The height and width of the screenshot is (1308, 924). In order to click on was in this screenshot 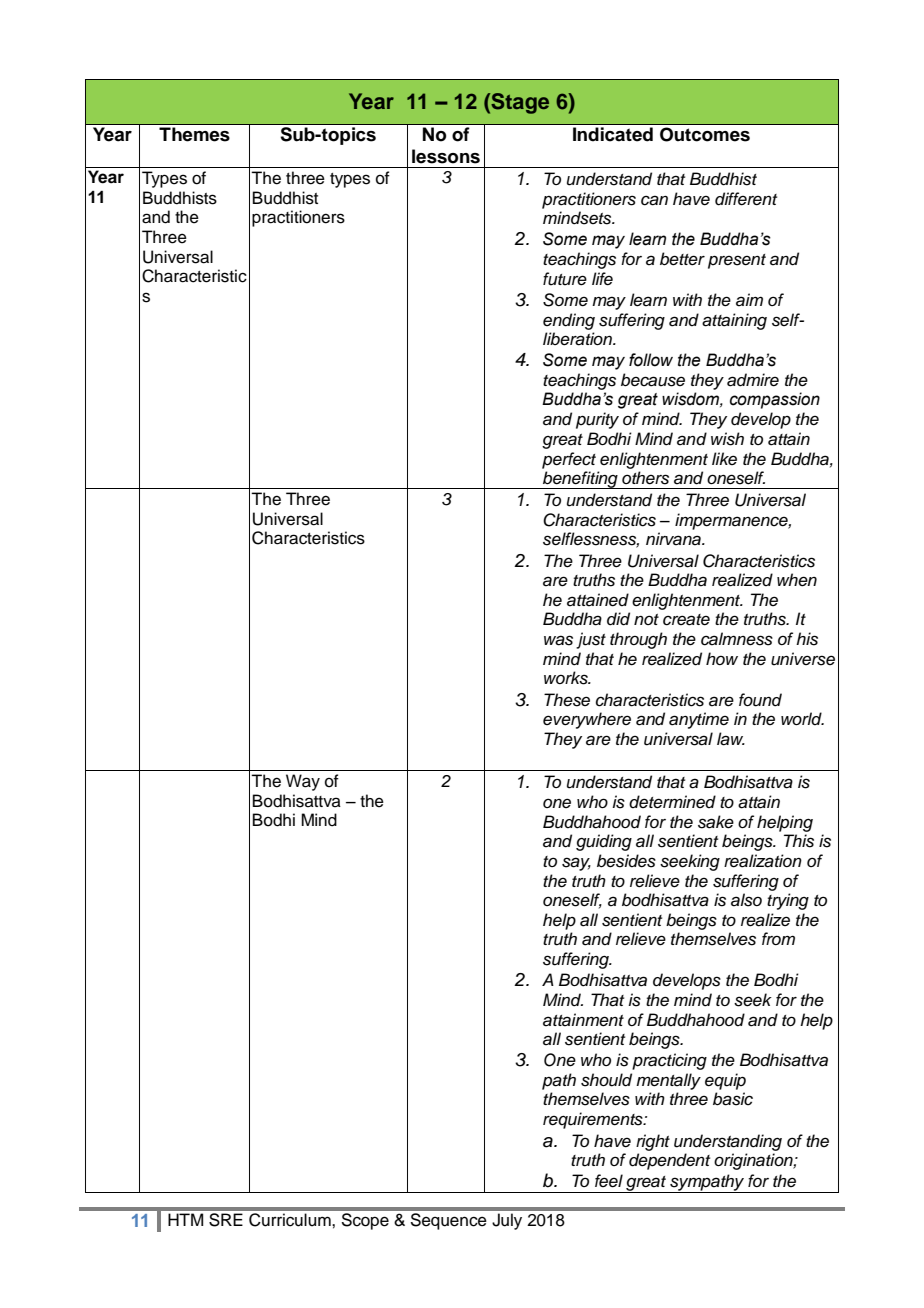, I will do `click(558, 640)`.
